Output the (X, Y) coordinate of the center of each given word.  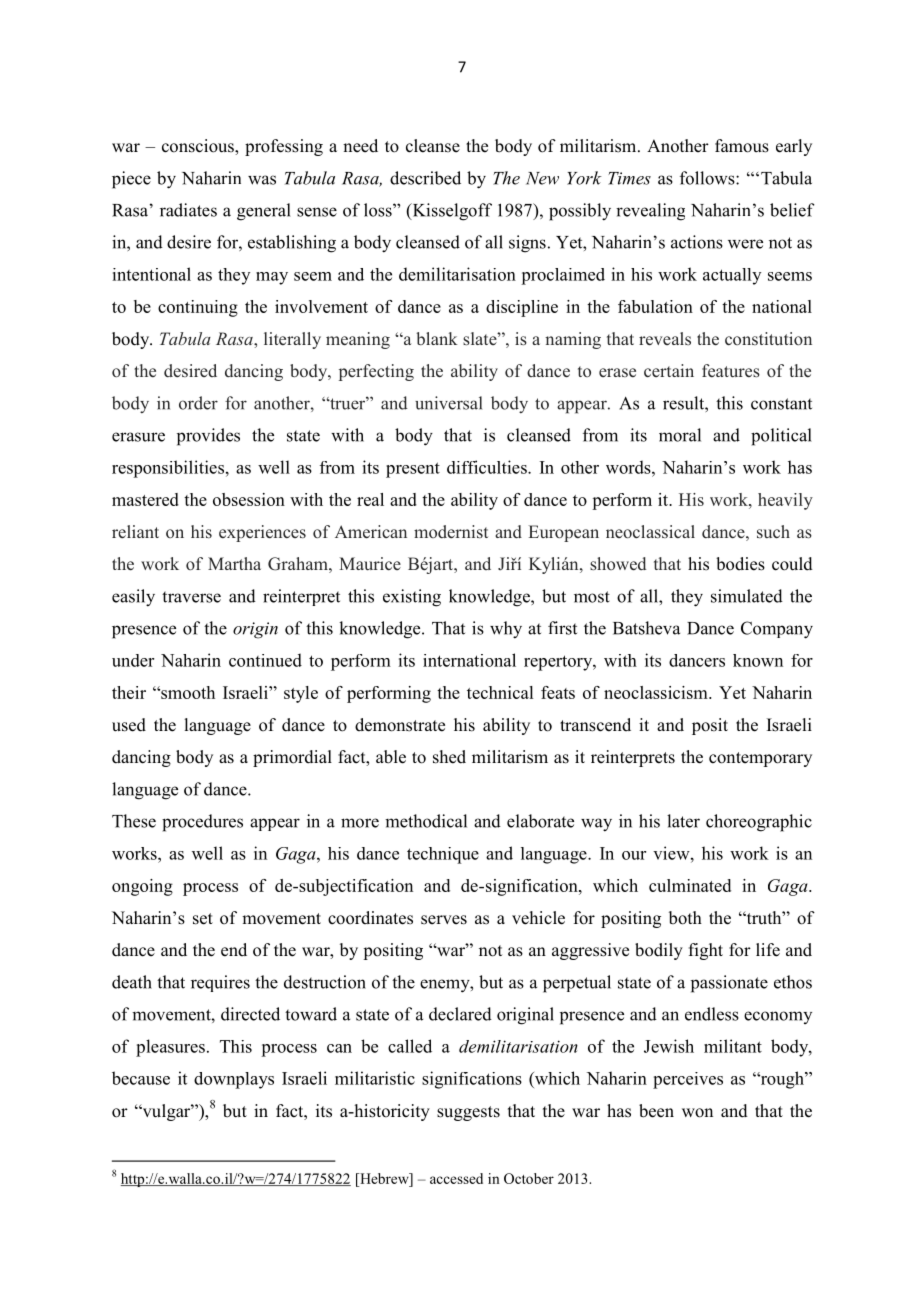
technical (500, 692)
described (425, 178)
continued (265, 660)
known (758, 660)
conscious (199, 147)
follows (708, 178)
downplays (234, 1080)
